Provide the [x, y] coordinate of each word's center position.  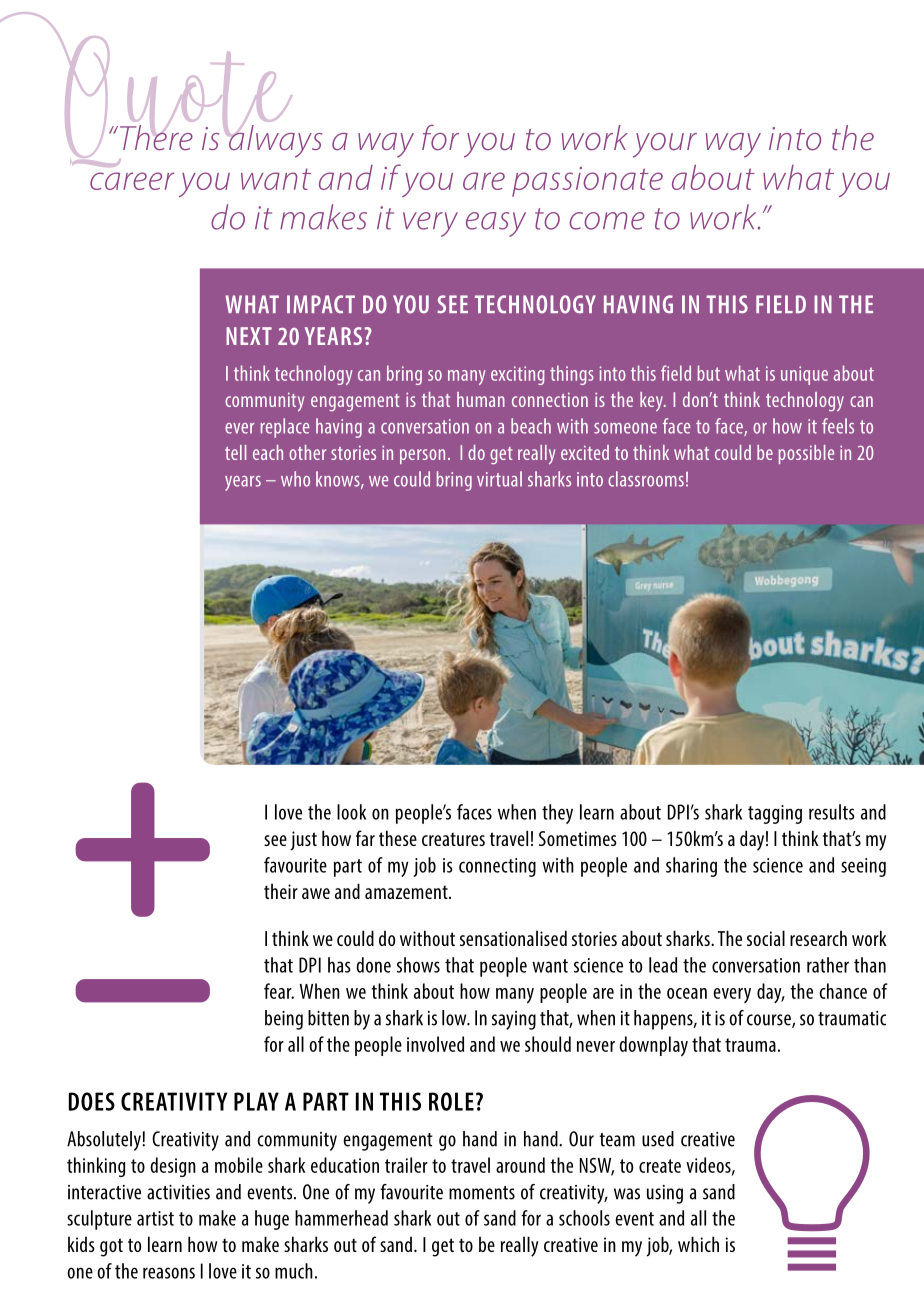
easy [496, 224]
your [665, 145]
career [132, 181]
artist [155, 1218]
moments [482, 1193]
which [698, 1244]
